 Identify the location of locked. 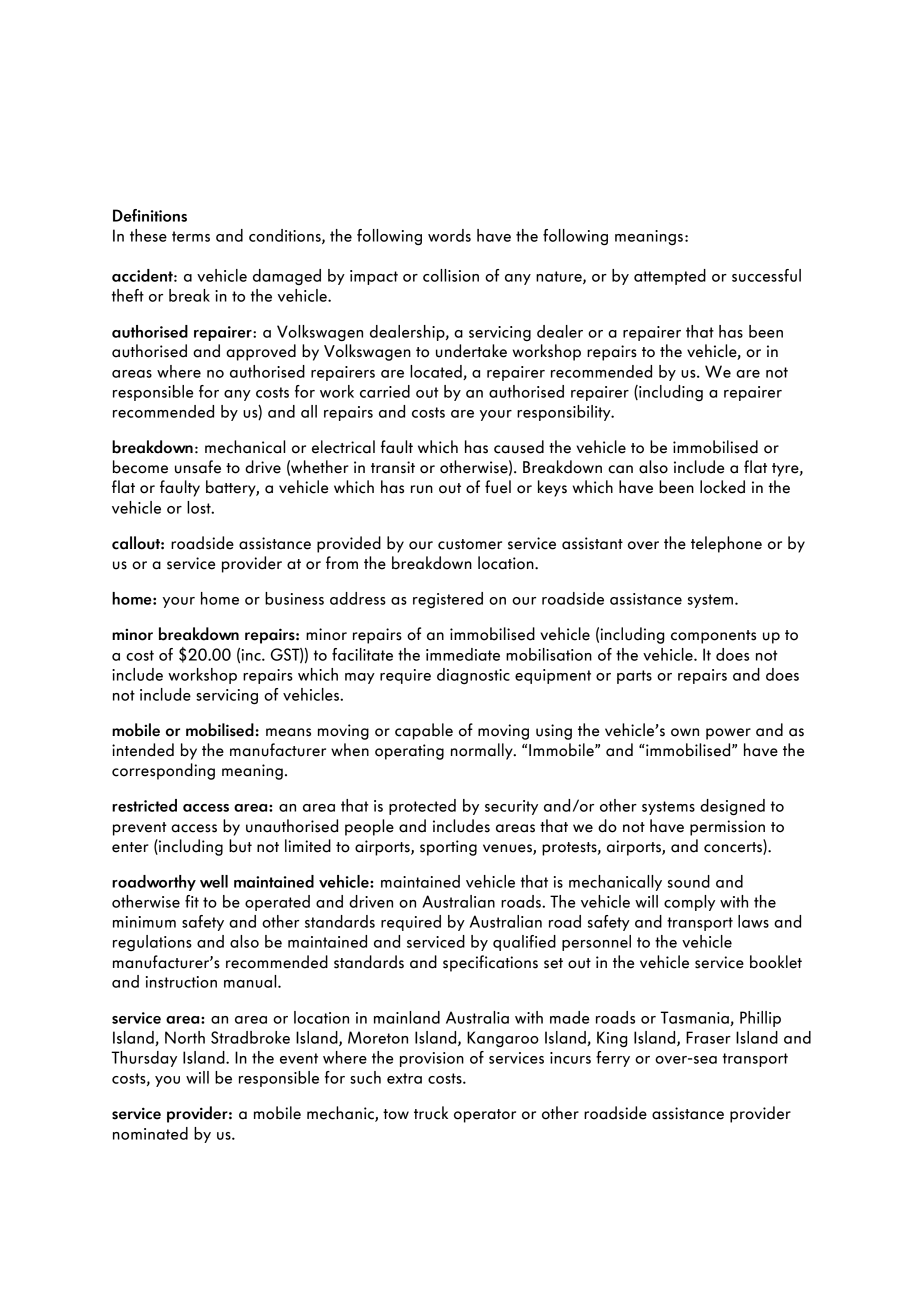
(722, 487).
